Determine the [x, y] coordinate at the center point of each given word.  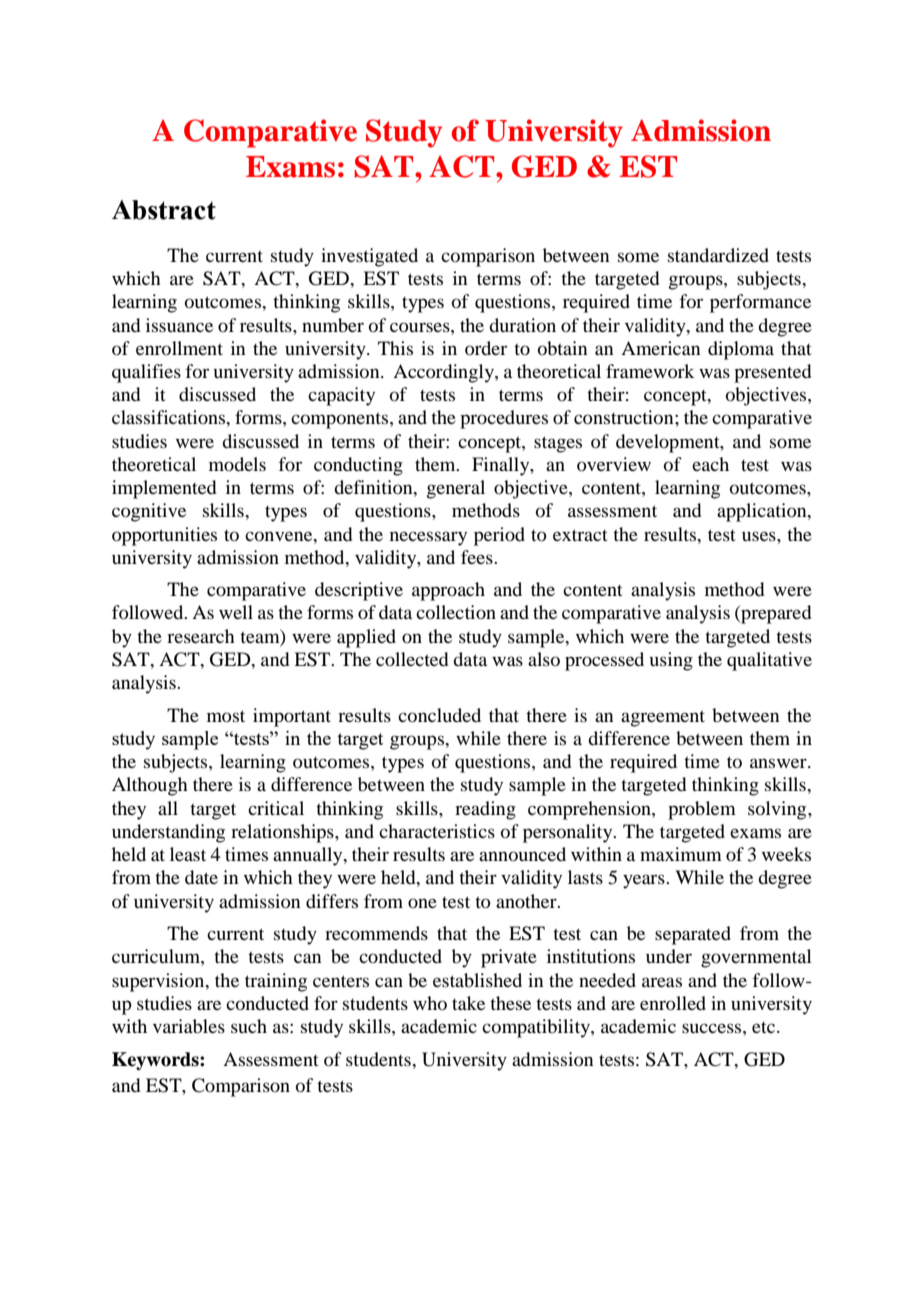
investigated [369, 257]
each [710, 464]
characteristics [437, 831]
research [201, 636]
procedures [504, 419]
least [188, 854]
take [468, 1003]
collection [456, 612]
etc [765, 1027]
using [671, 661]
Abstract [164, 210]
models [237, 464]
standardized [718, 255]
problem [702, 810]
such [249, 1026]
